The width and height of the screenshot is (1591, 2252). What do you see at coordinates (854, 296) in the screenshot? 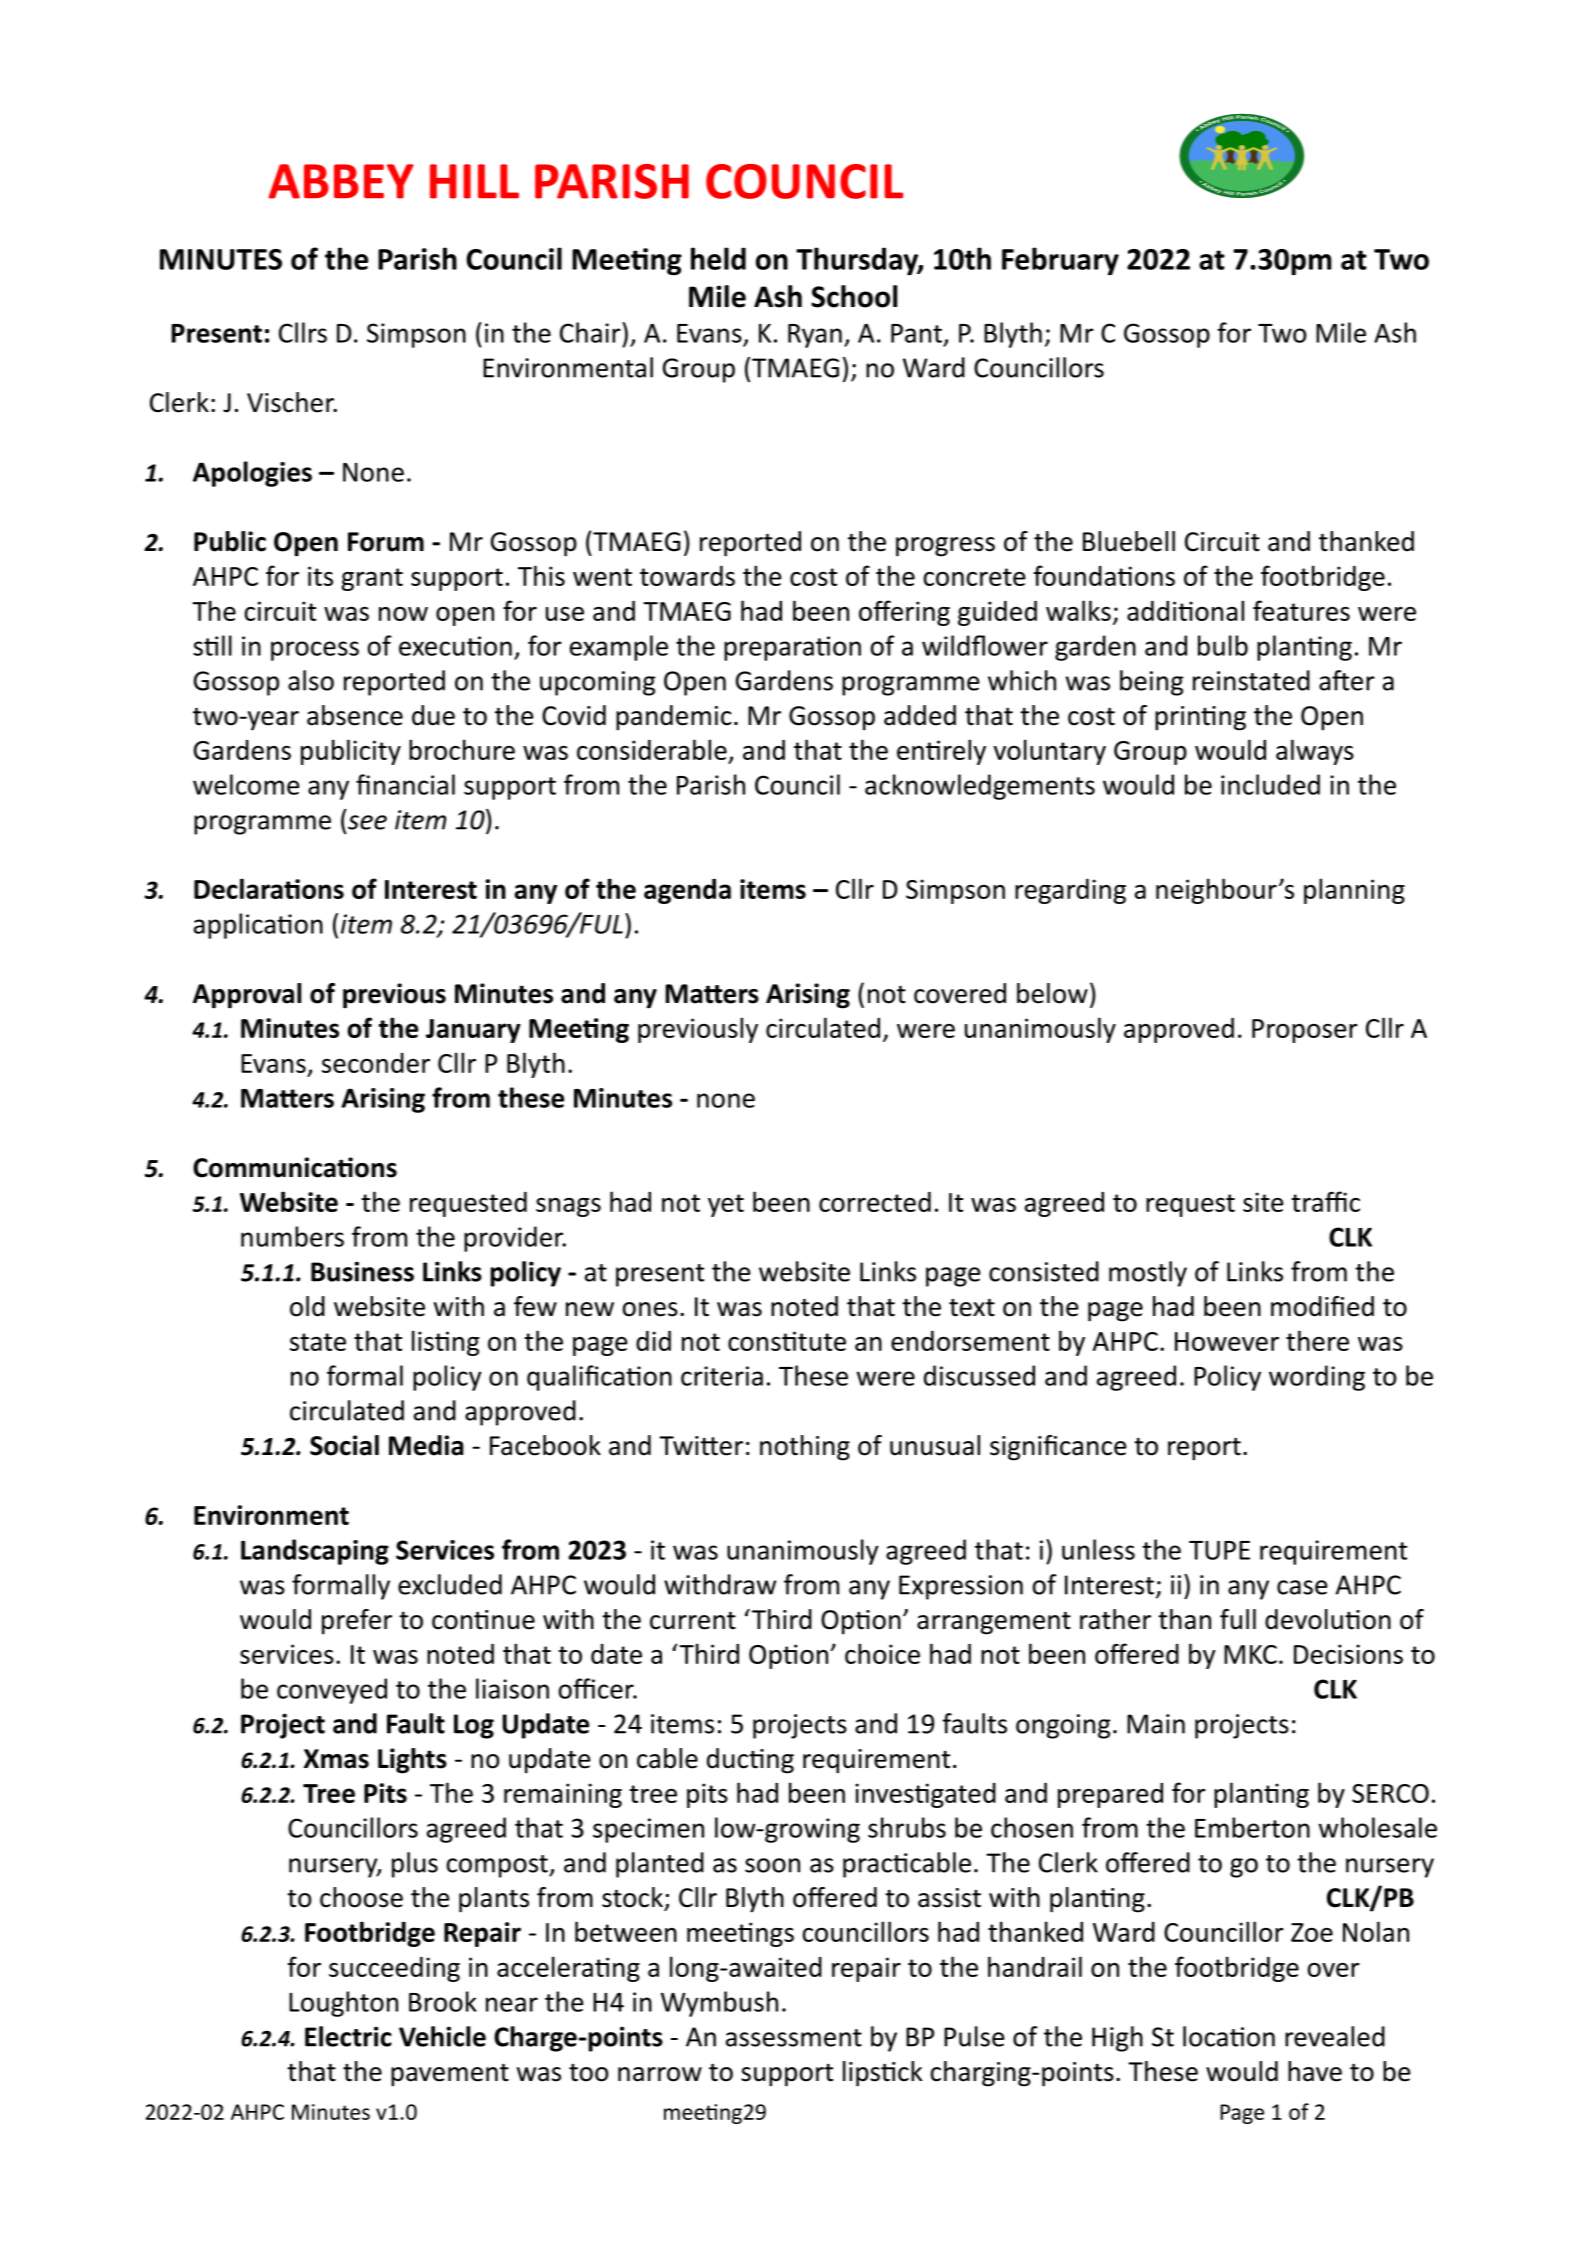
I see `School` at bounding box center [854, 296].
